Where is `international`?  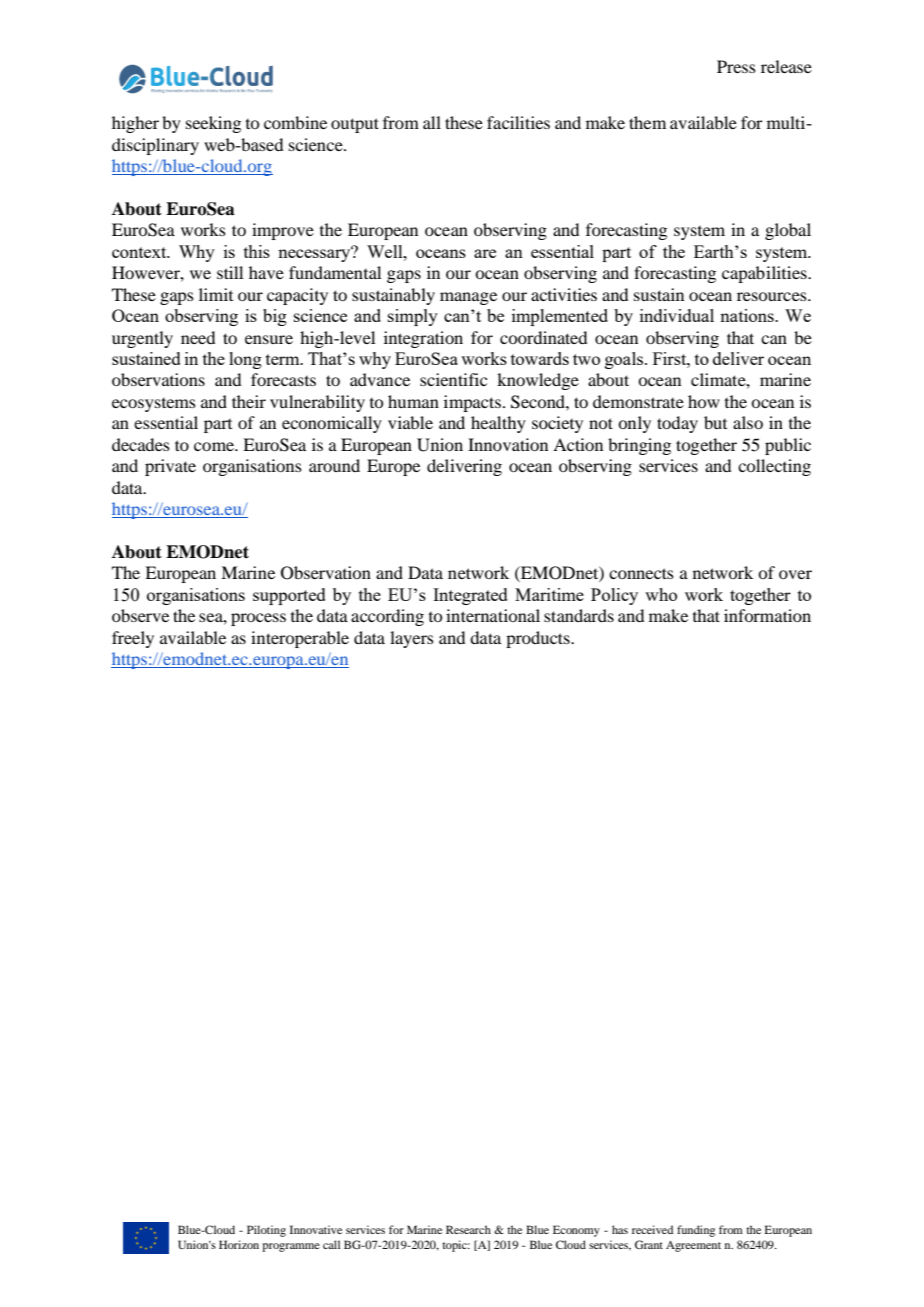
international is located at coordinates (493, 615).
